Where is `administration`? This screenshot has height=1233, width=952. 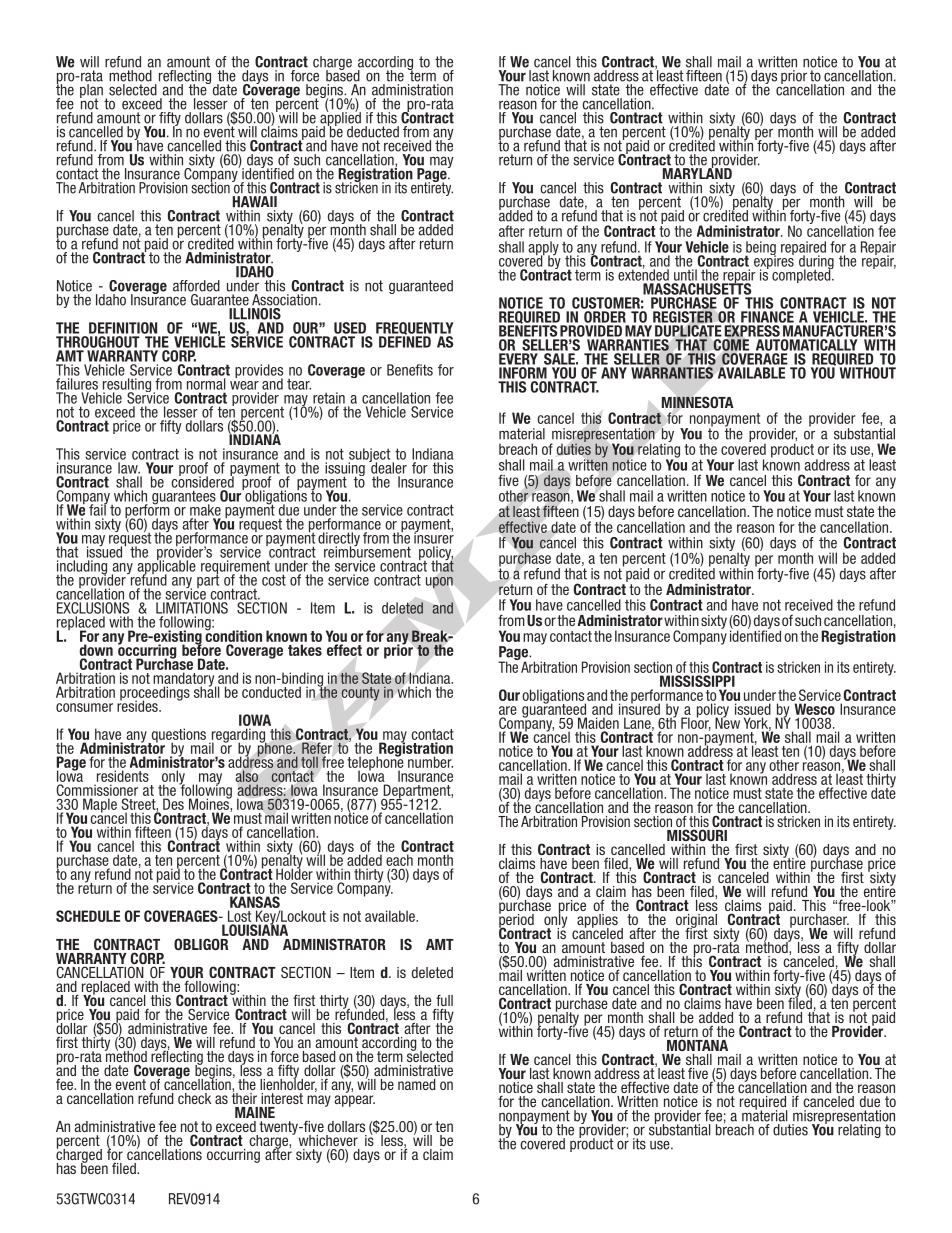 administration is located at coordinates (412, 90).
